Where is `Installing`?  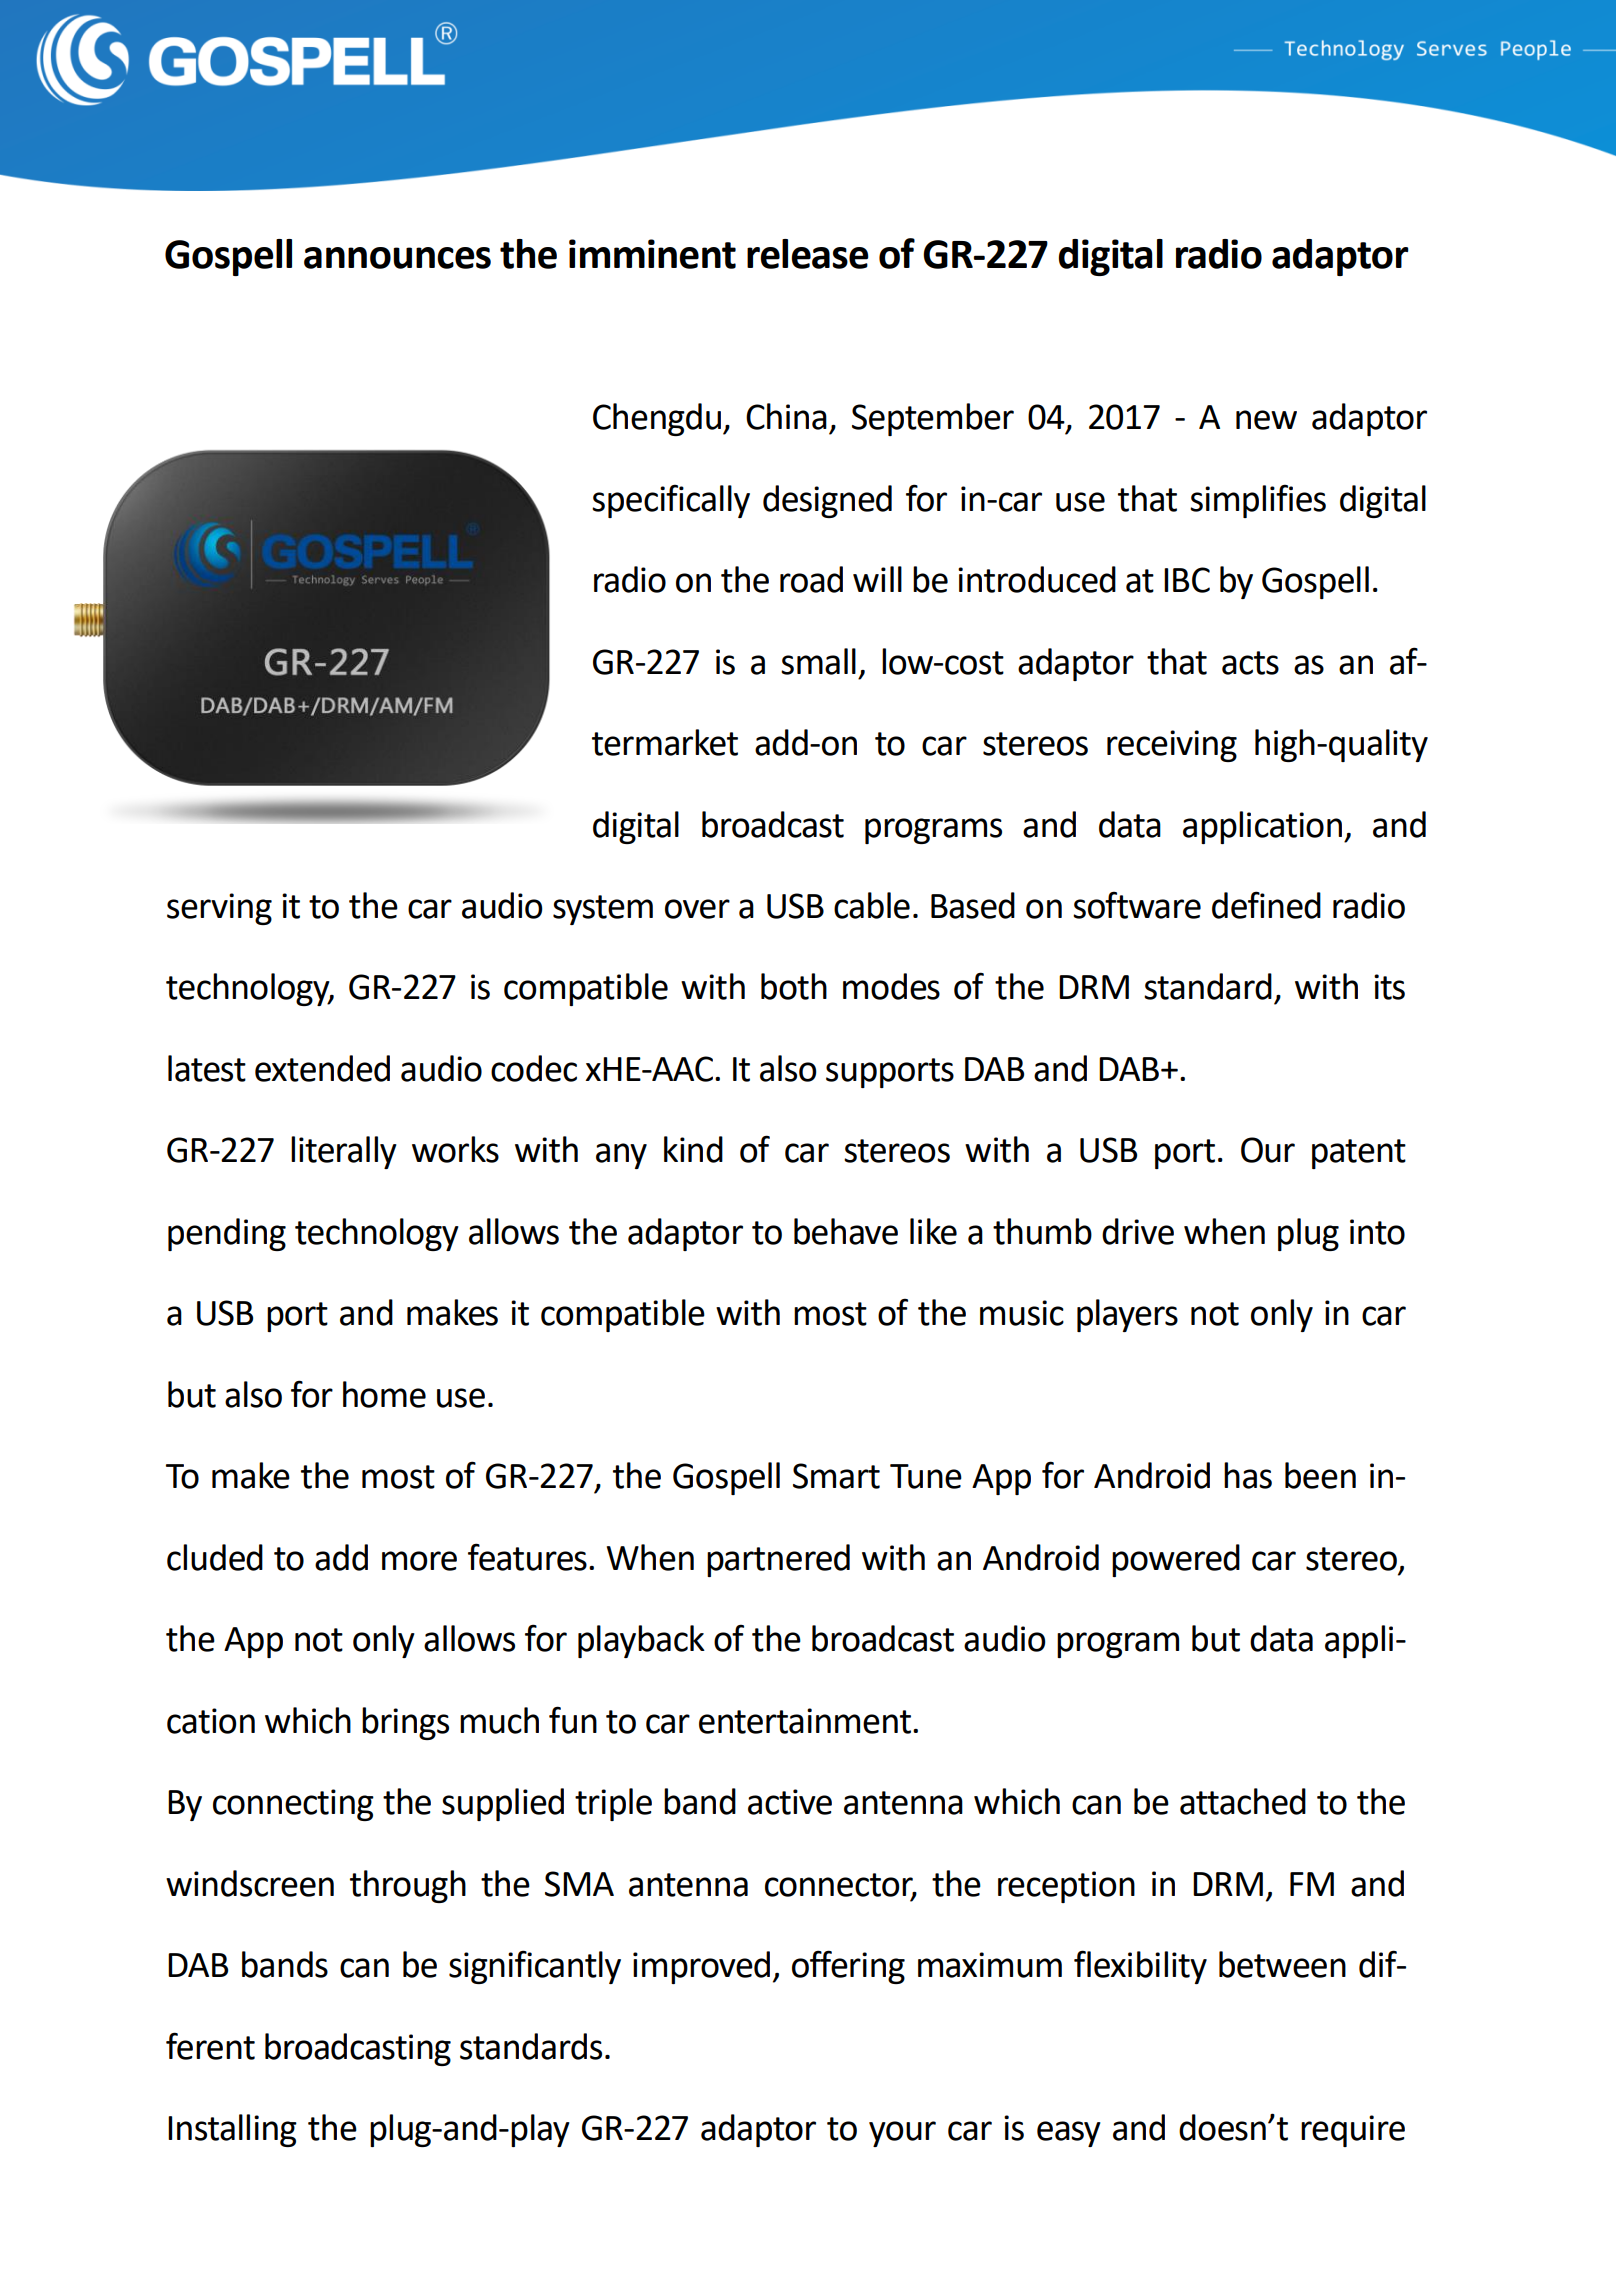 Installing is located at coordinates (232, 2130).
